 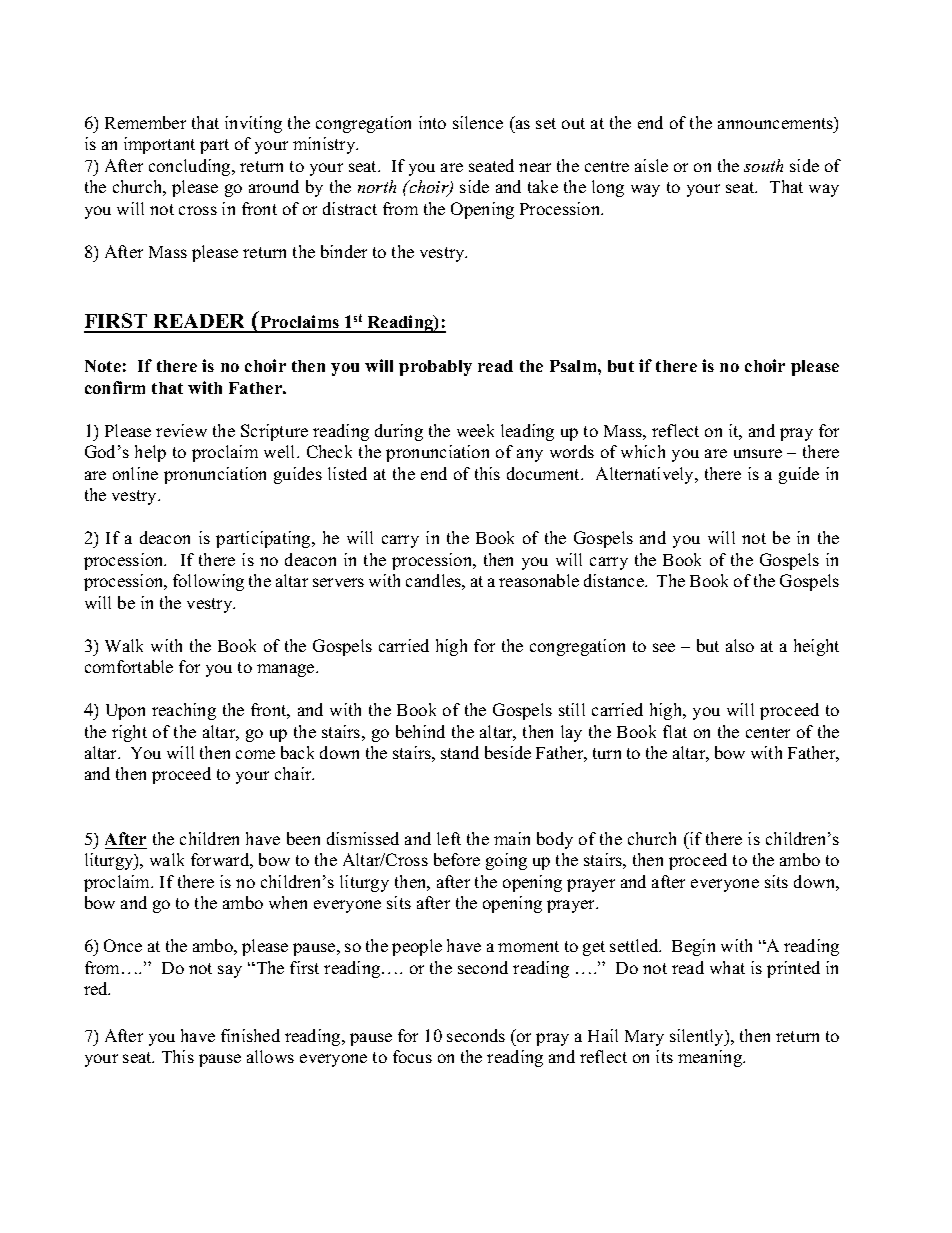 I want to click on important, so click(x=159, y=145).
